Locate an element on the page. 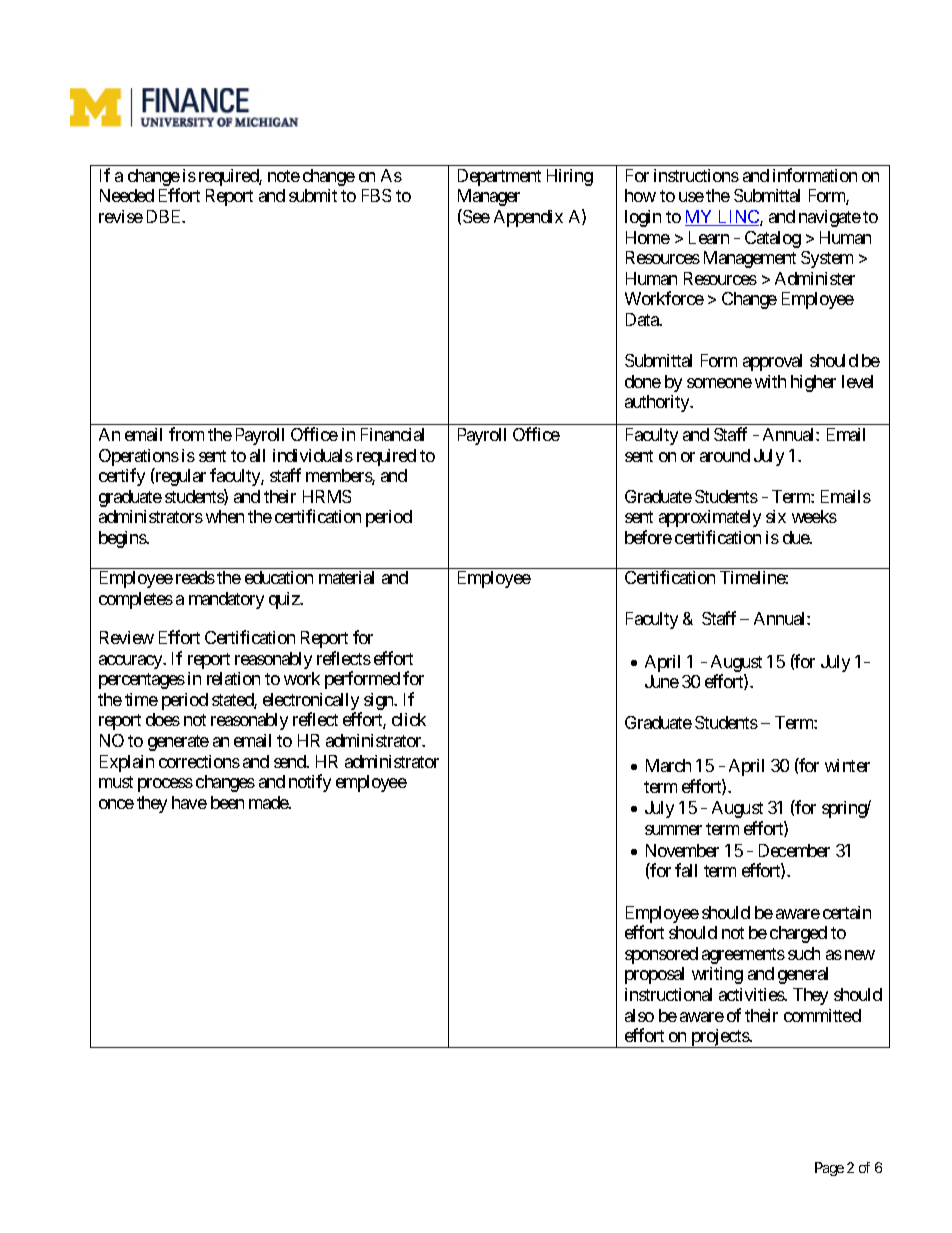 Image resolution: width=952 pixels, height=1233 pixels. when is located at coordinates (225, 516).
